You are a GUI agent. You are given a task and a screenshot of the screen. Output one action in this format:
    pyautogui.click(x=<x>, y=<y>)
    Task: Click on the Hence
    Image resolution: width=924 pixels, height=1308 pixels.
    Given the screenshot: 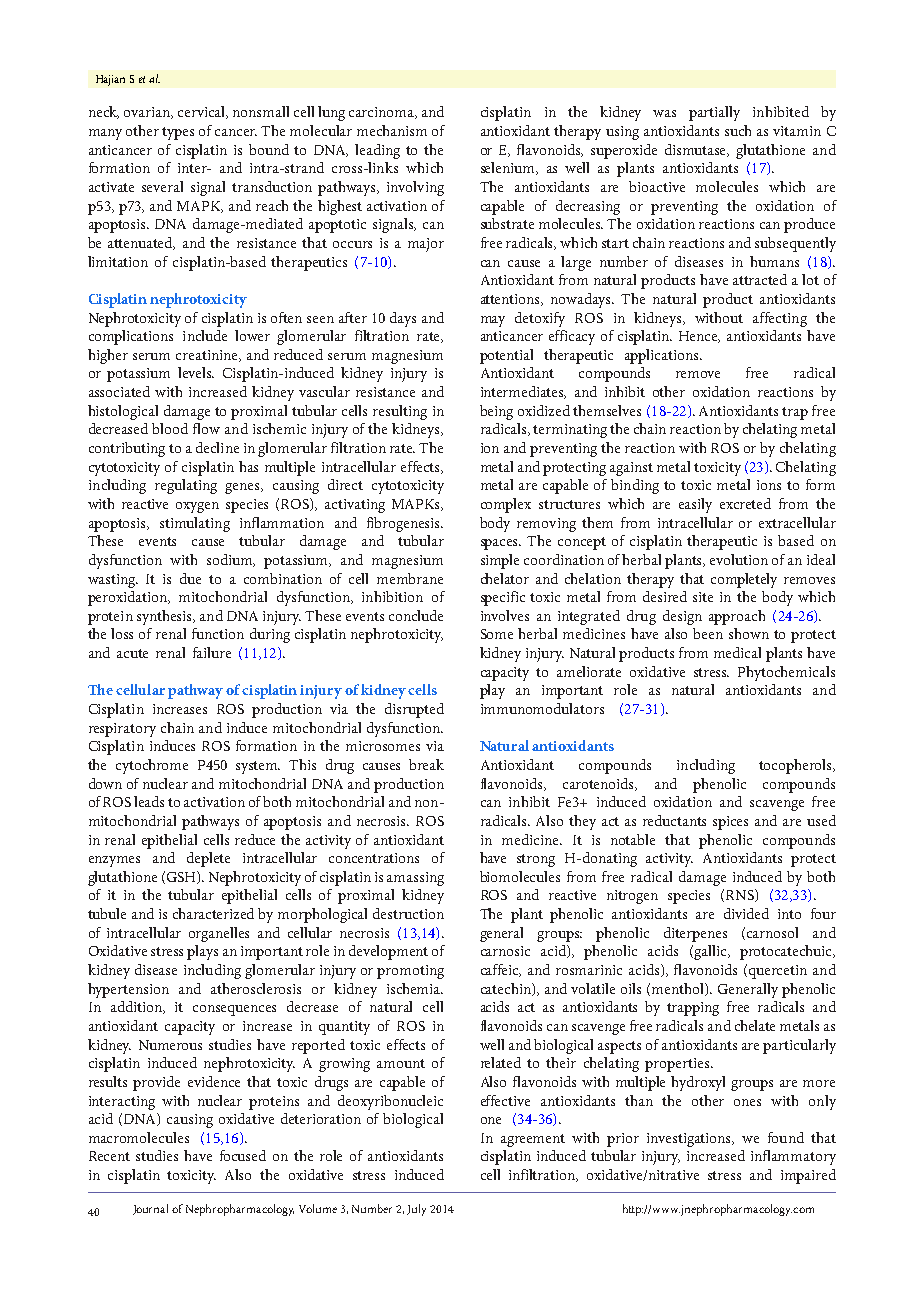 What is the action you would take?
    pyautogui.click(x=699, y=337)
